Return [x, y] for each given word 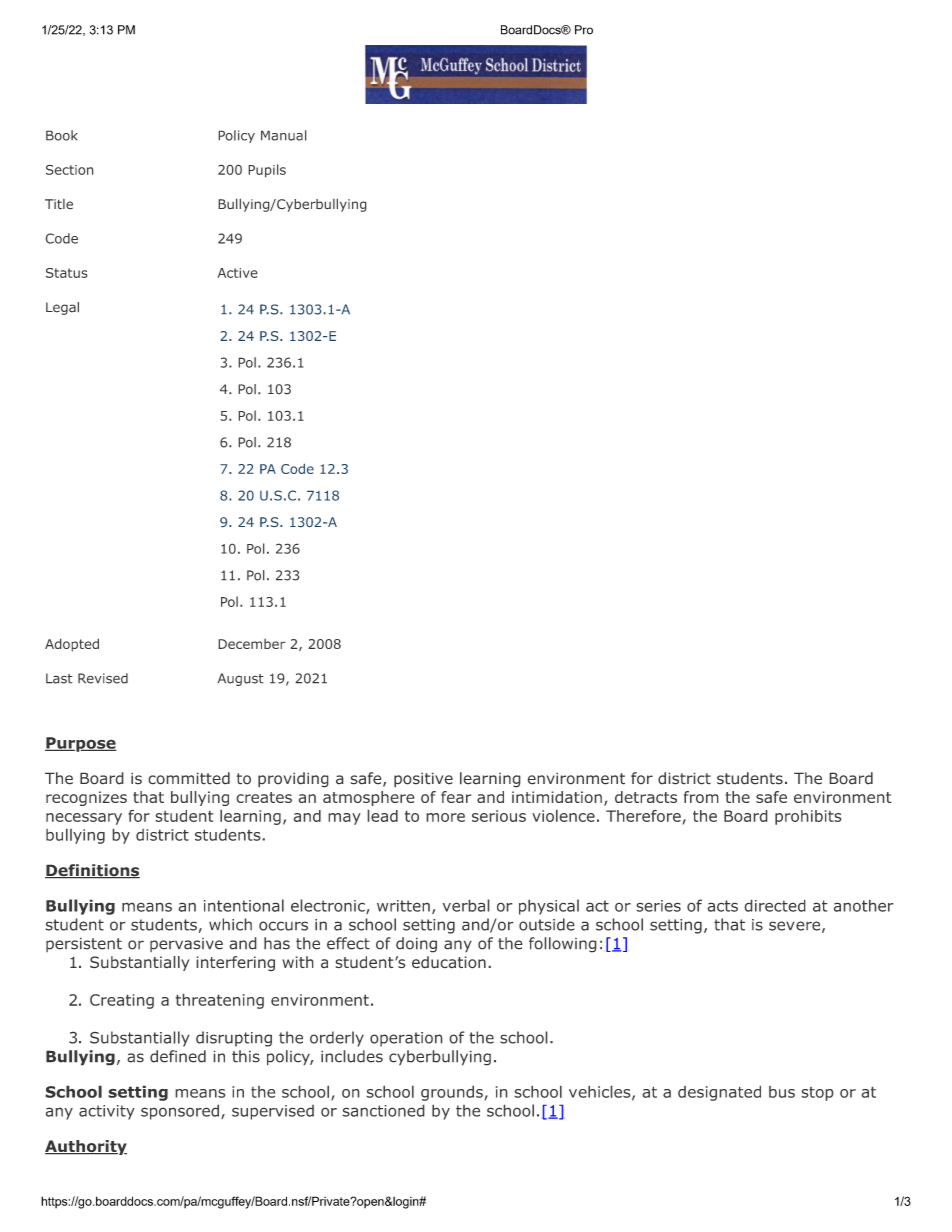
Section [70, 169]
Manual [284, 135]
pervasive [186, 945]
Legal [62, 308]
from [701, 797]
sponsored [180, 1112]
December [252, 644]
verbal [466, 905]
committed [189, 778]
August [241, 679]
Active [237, 273]
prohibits [808, 817]
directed [775, 905]
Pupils [267, 171]
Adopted [72, 645]
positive [423, 779]
